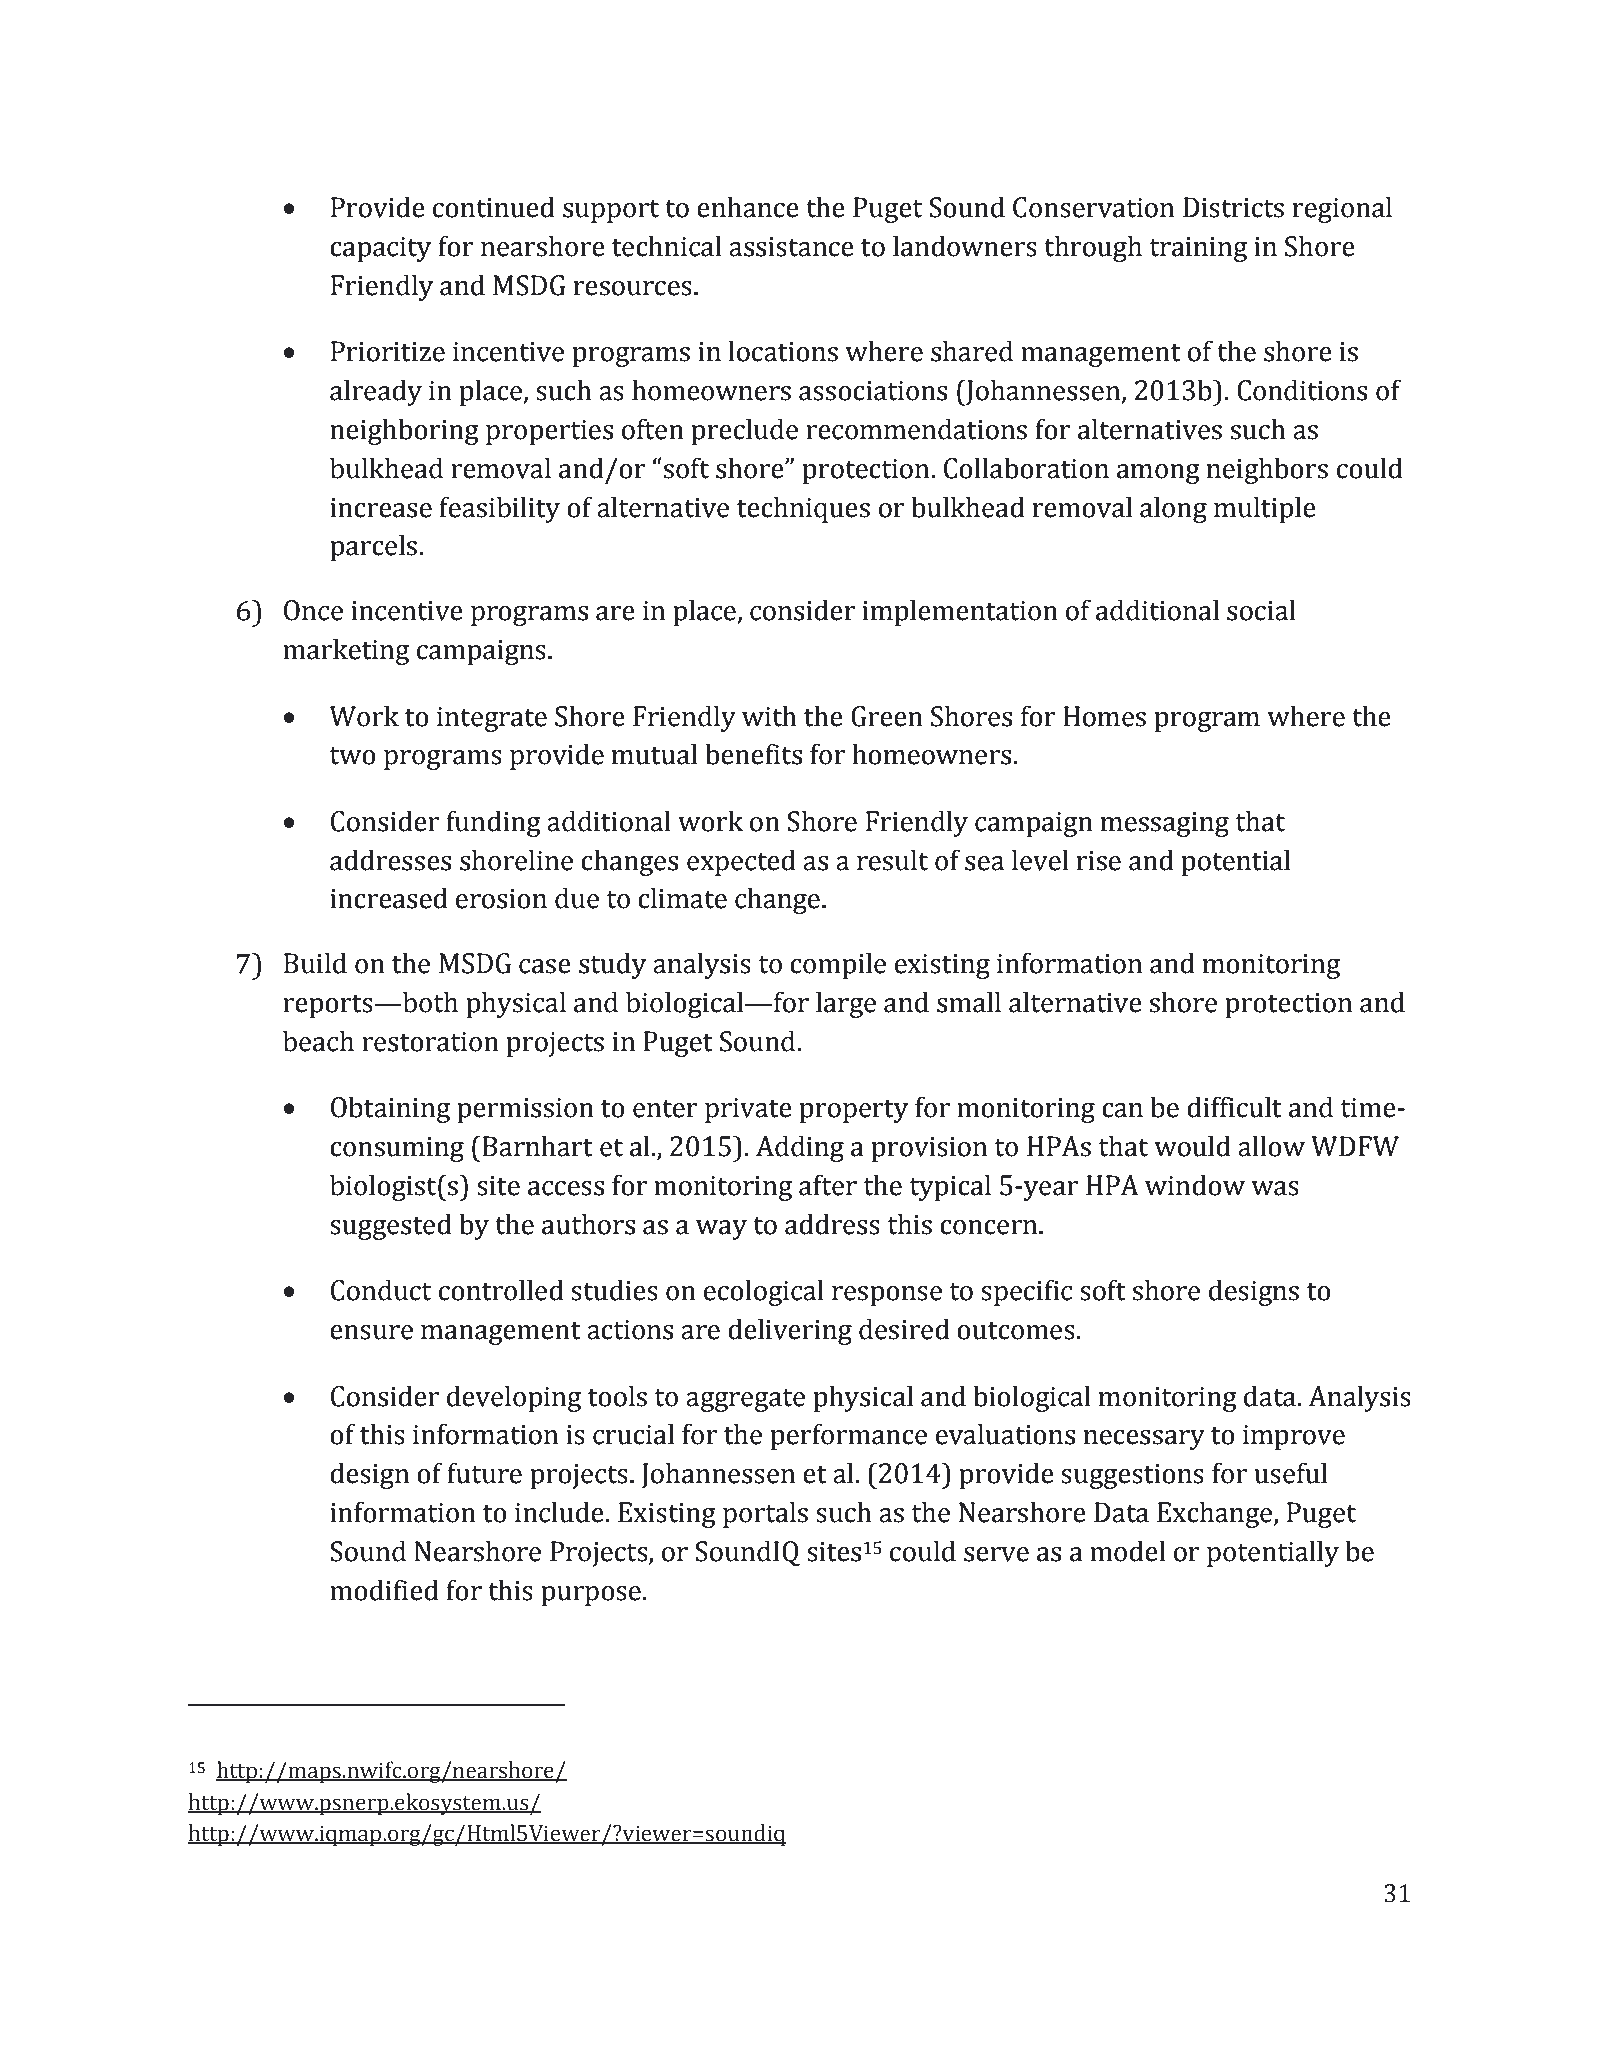  I want to click on assistance, so click(791, 247).
